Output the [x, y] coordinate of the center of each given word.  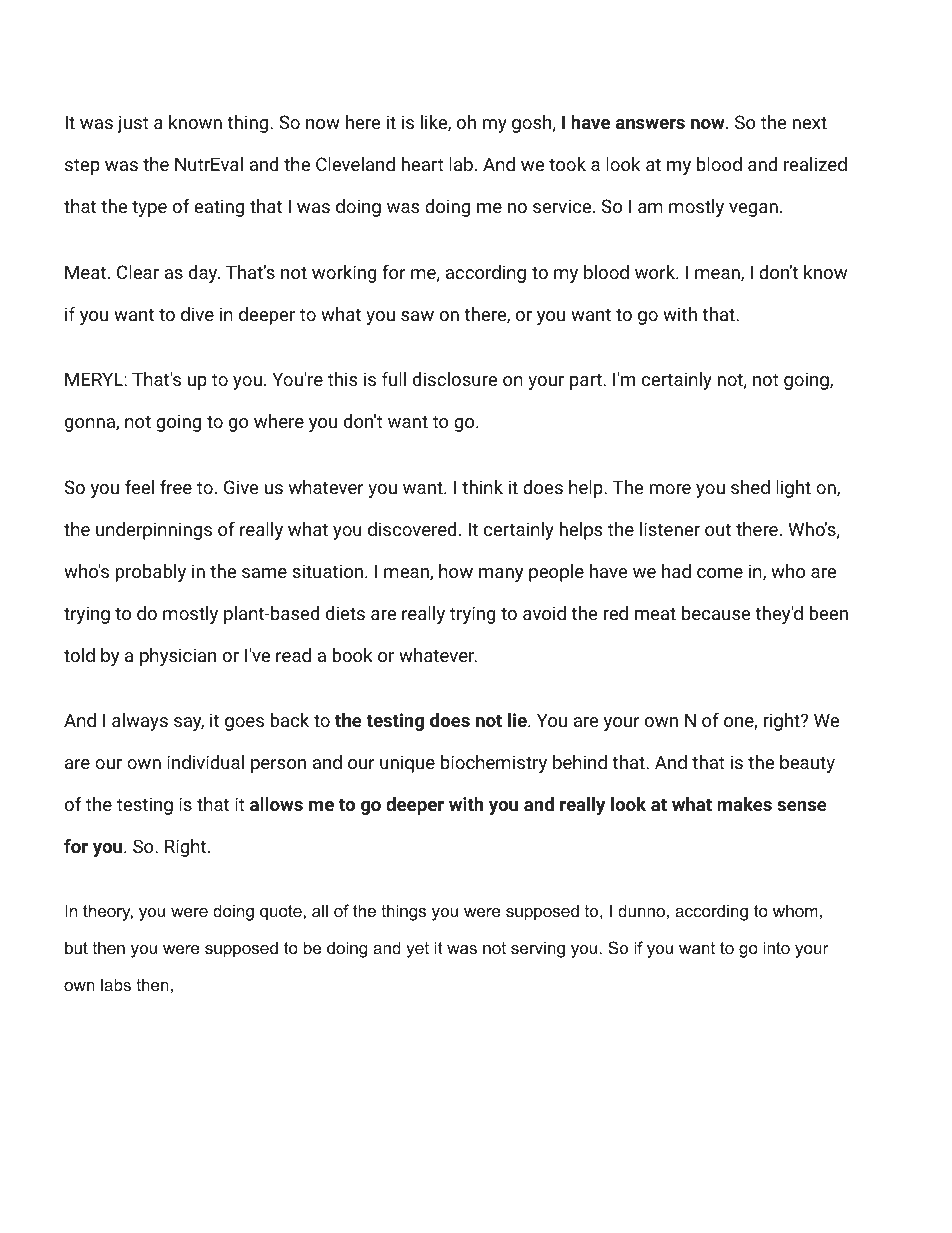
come [720, 573]
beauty [807, 764]
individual [205, 762]
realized [815, 164]
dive [197, 314]
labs [116, 984]
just [133, 124]
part [587, 381]
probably [150, 573]
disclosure [455, 379]
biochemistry [494, 764]
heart [422, 164]
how [456, 571]
